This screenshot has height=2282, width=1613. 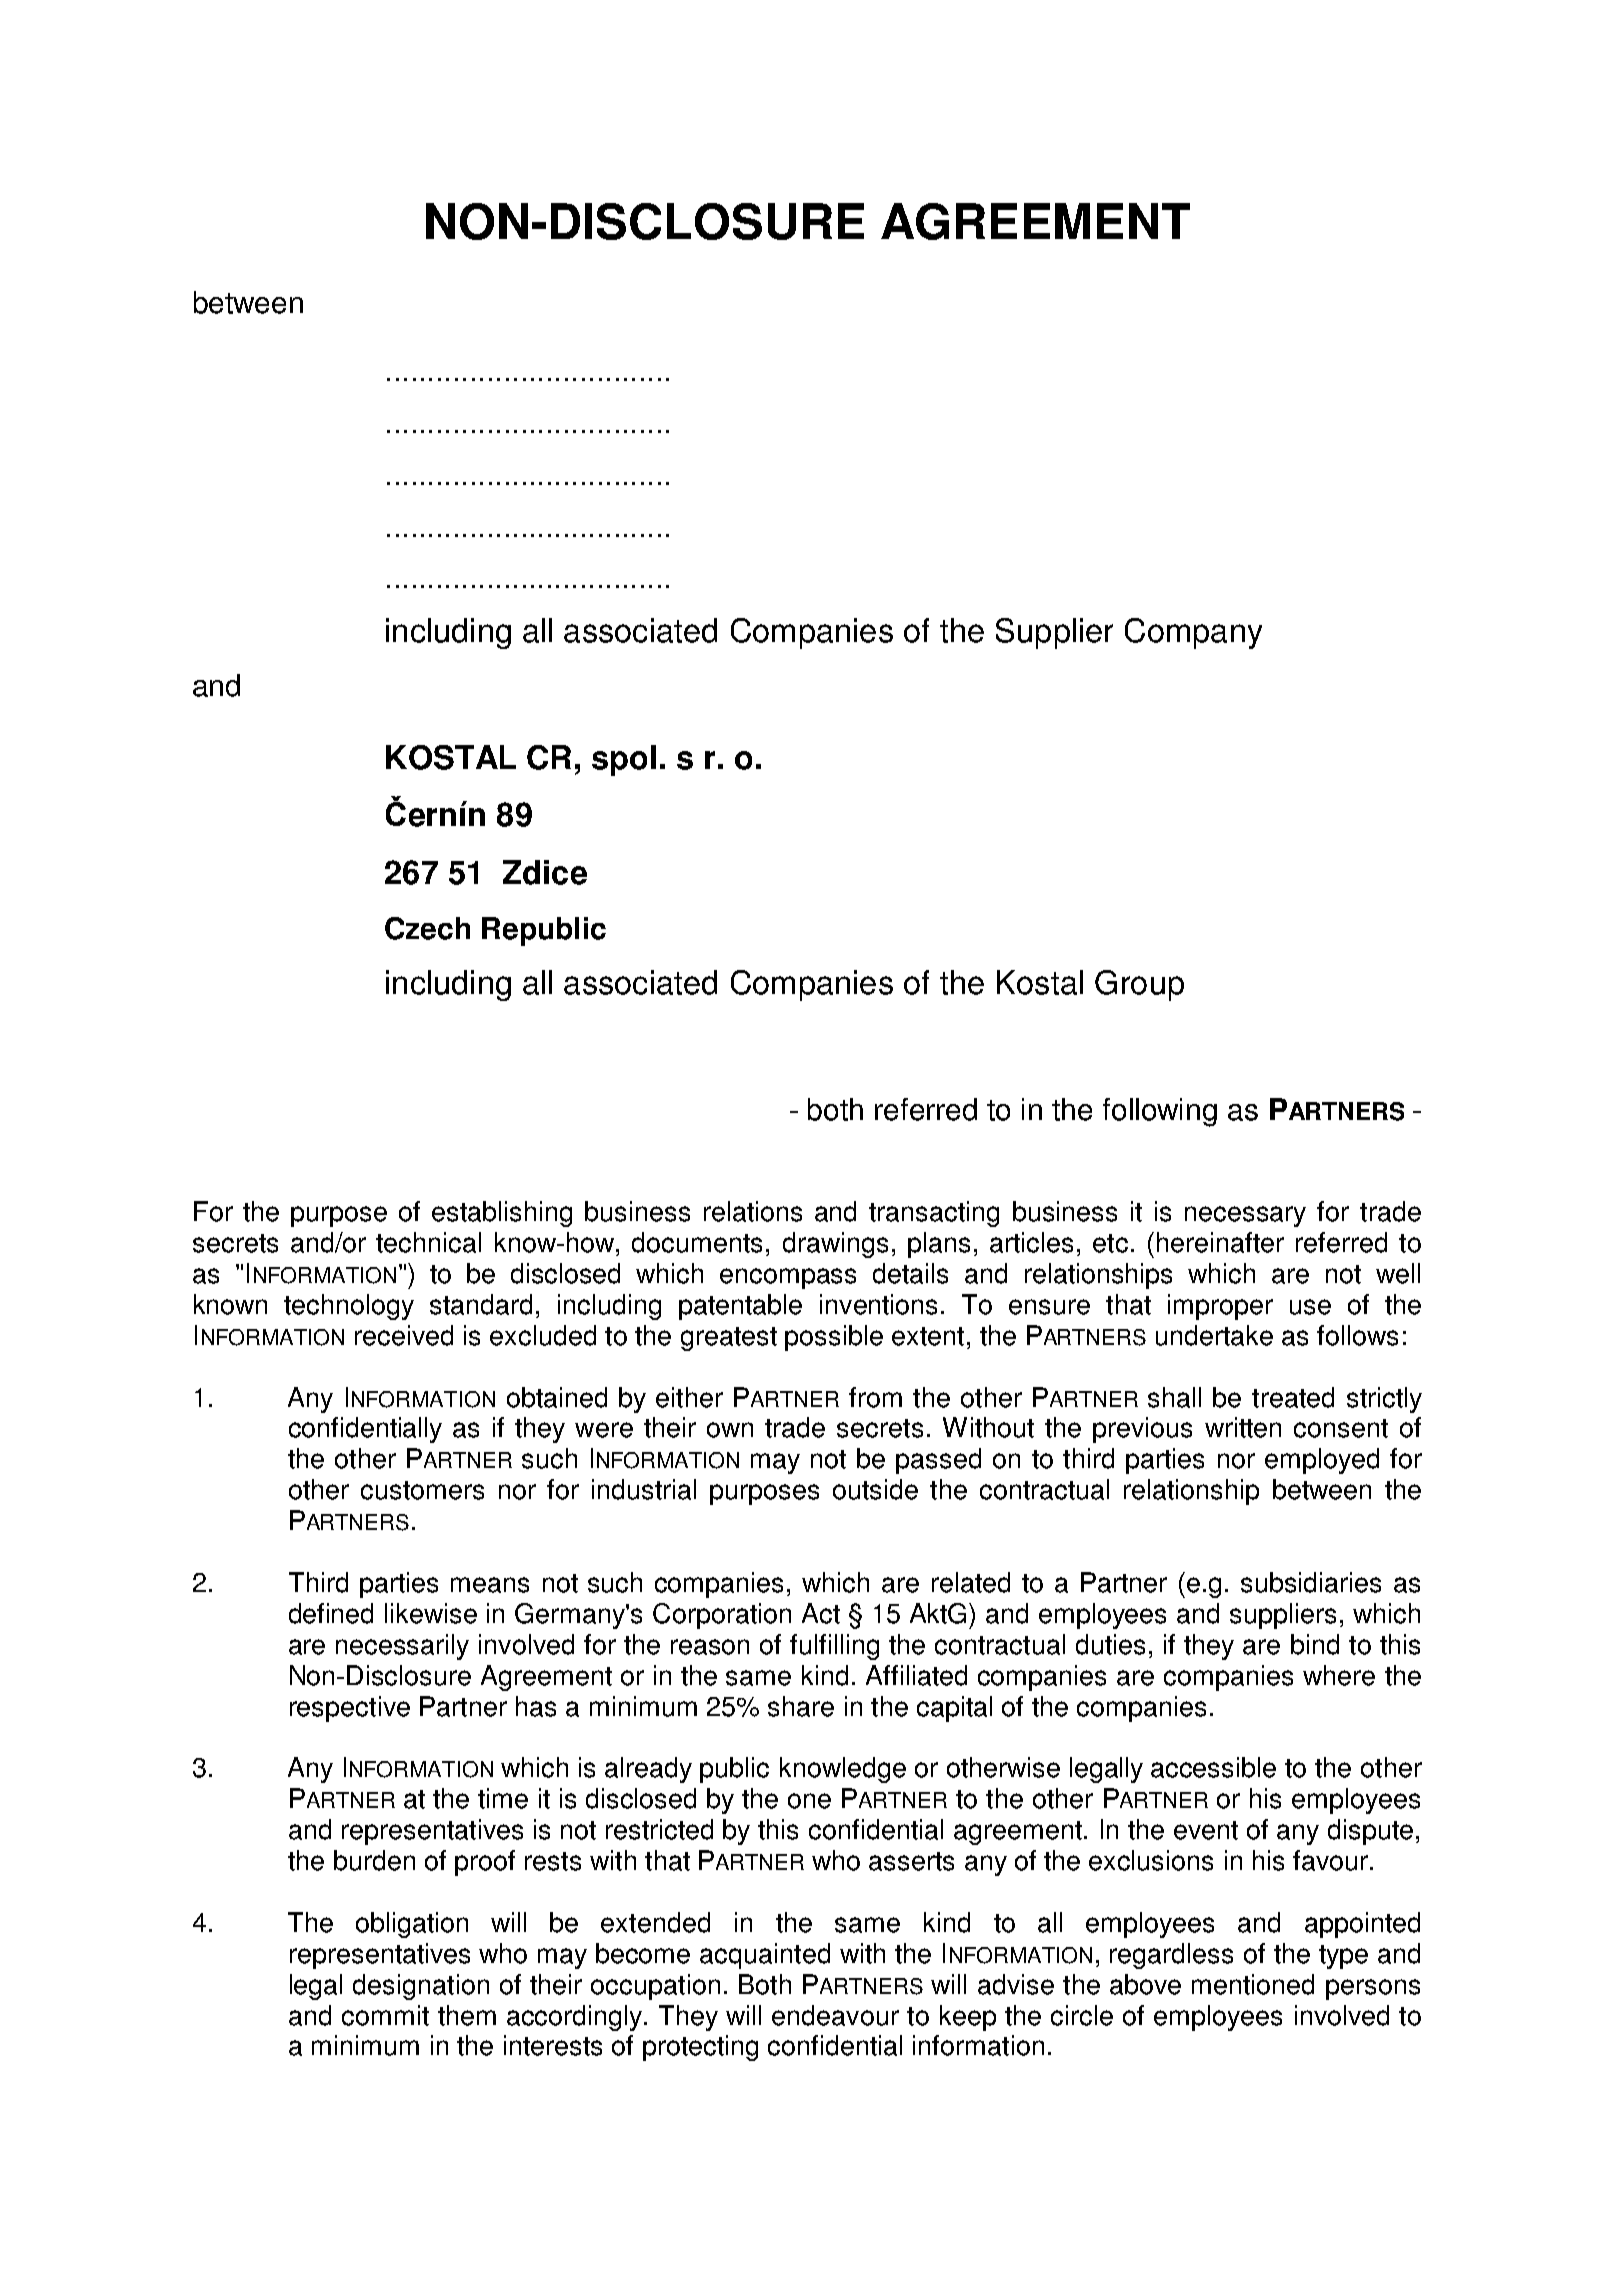 What do you see at coordinates (1139, 985) in the screenshot?
I see `Group` at bounding box center [1139, 985].
